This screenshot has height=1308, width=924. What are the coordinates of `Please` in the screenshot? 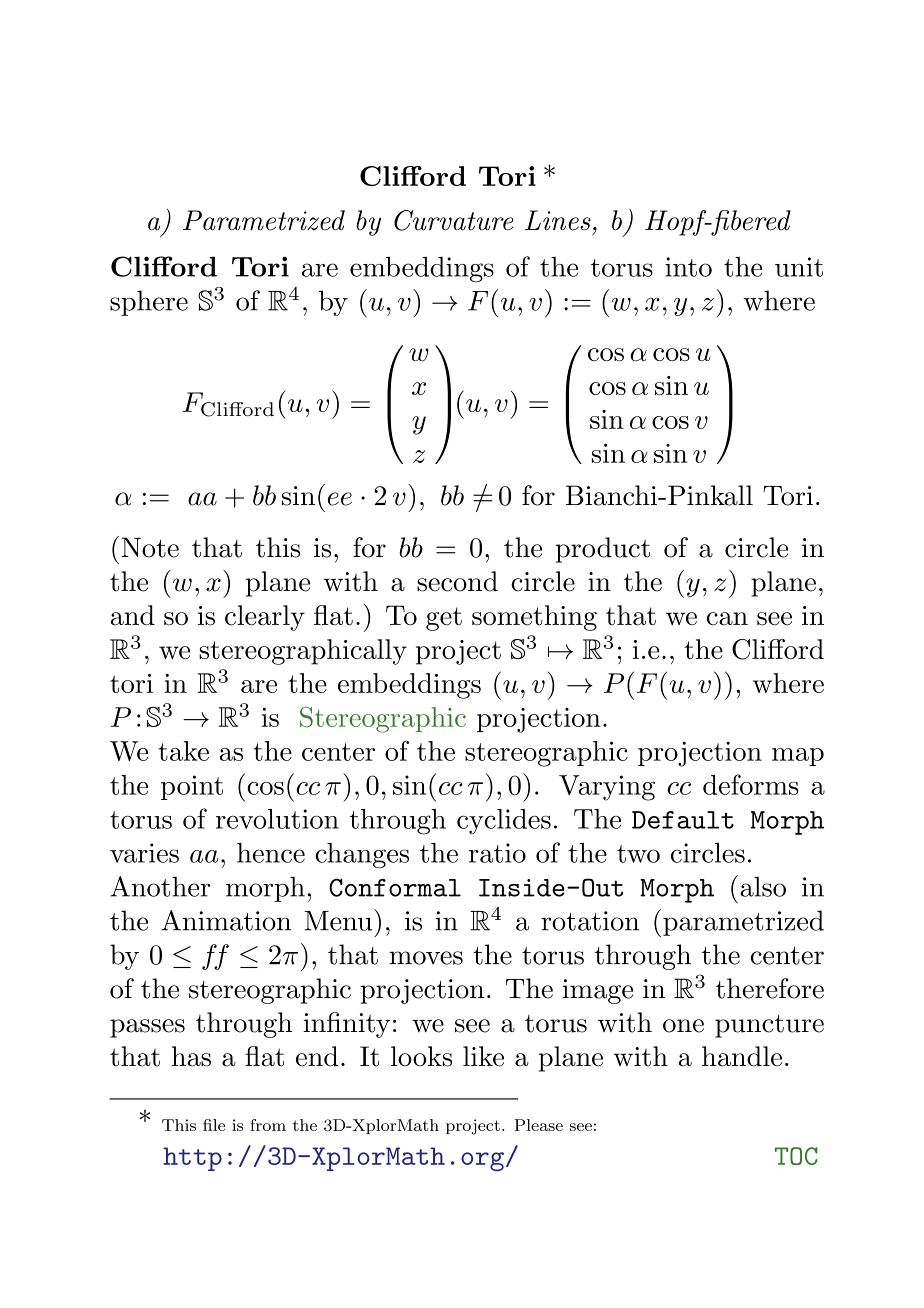 It's located at (538, 1125).
